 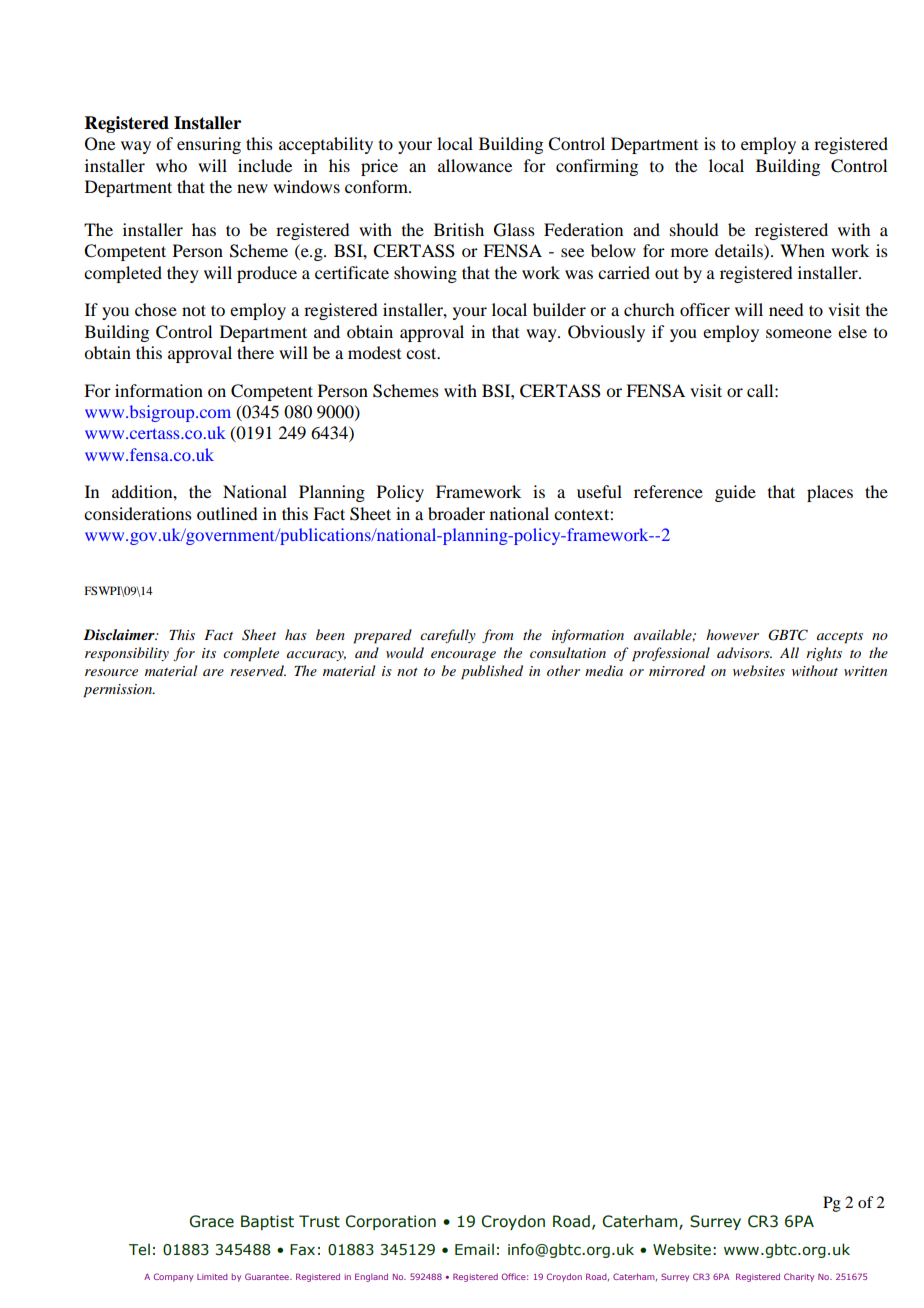 I want to click on from, so click(x=498, y=636).
